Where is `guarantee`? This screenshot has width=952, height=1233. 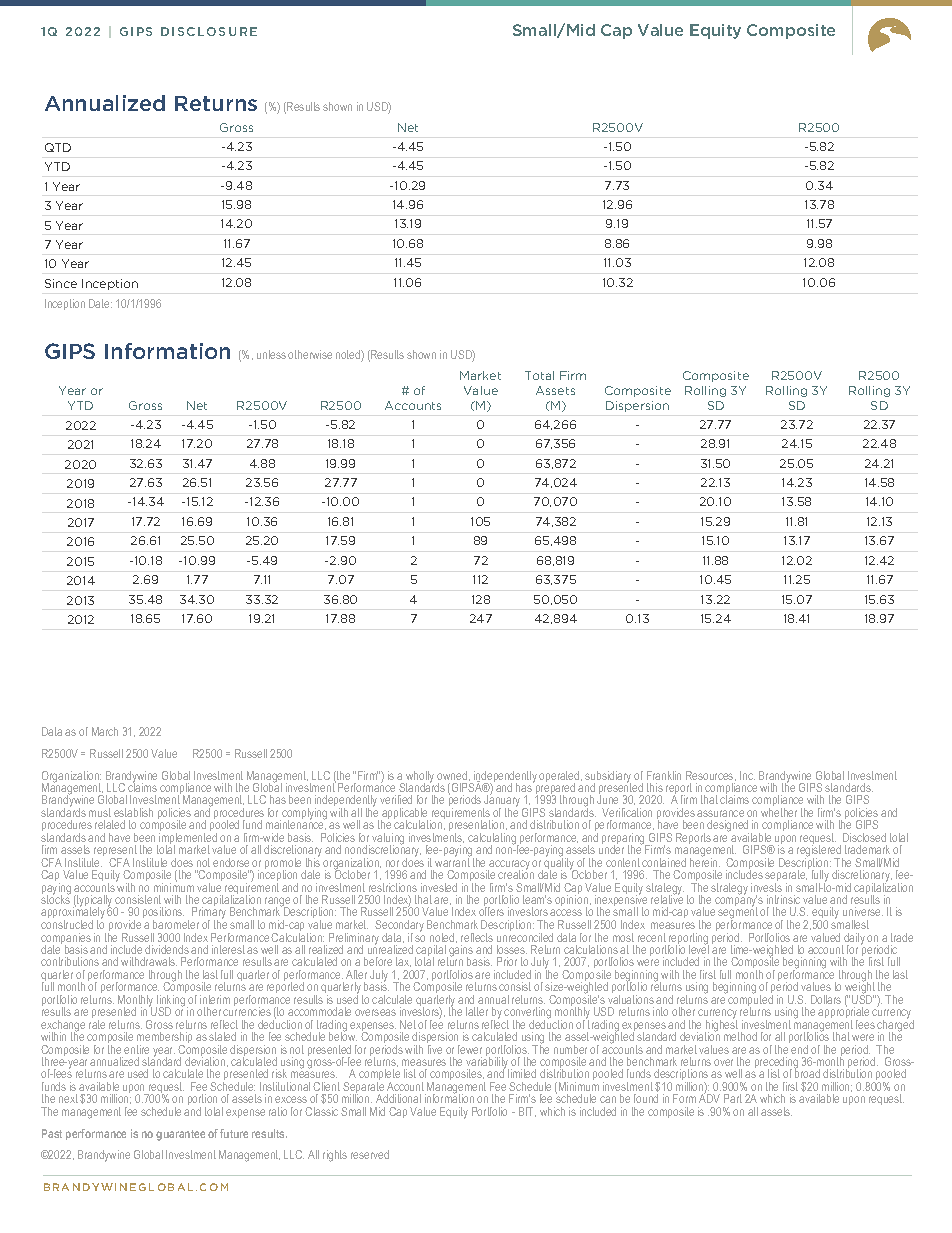
guarantee is located at coordinates (180, 1135).
